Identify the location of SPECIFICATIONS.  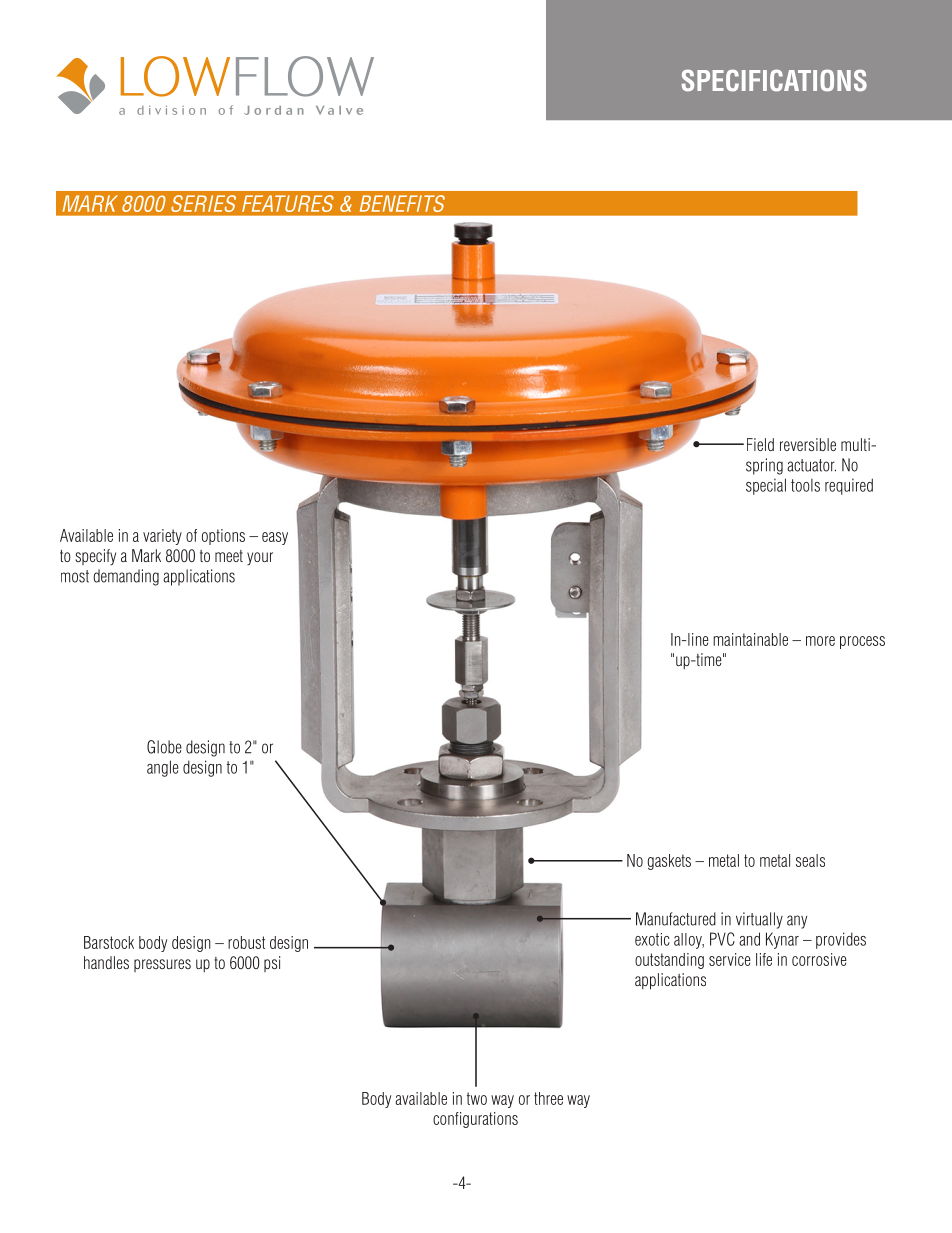
(774, 80).
